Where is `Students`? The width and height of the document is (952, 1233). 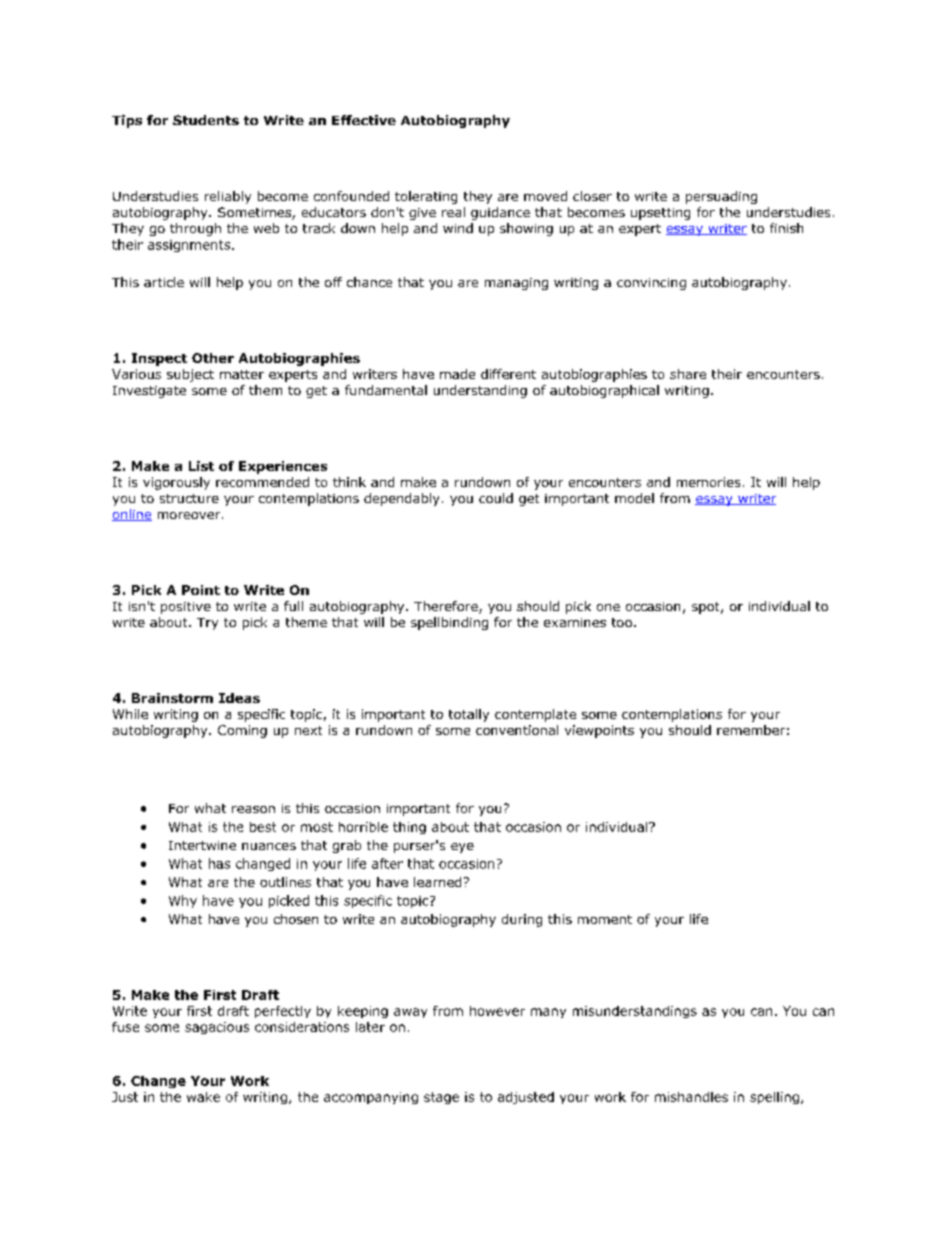 Students is located at coordinates (206, 120).
